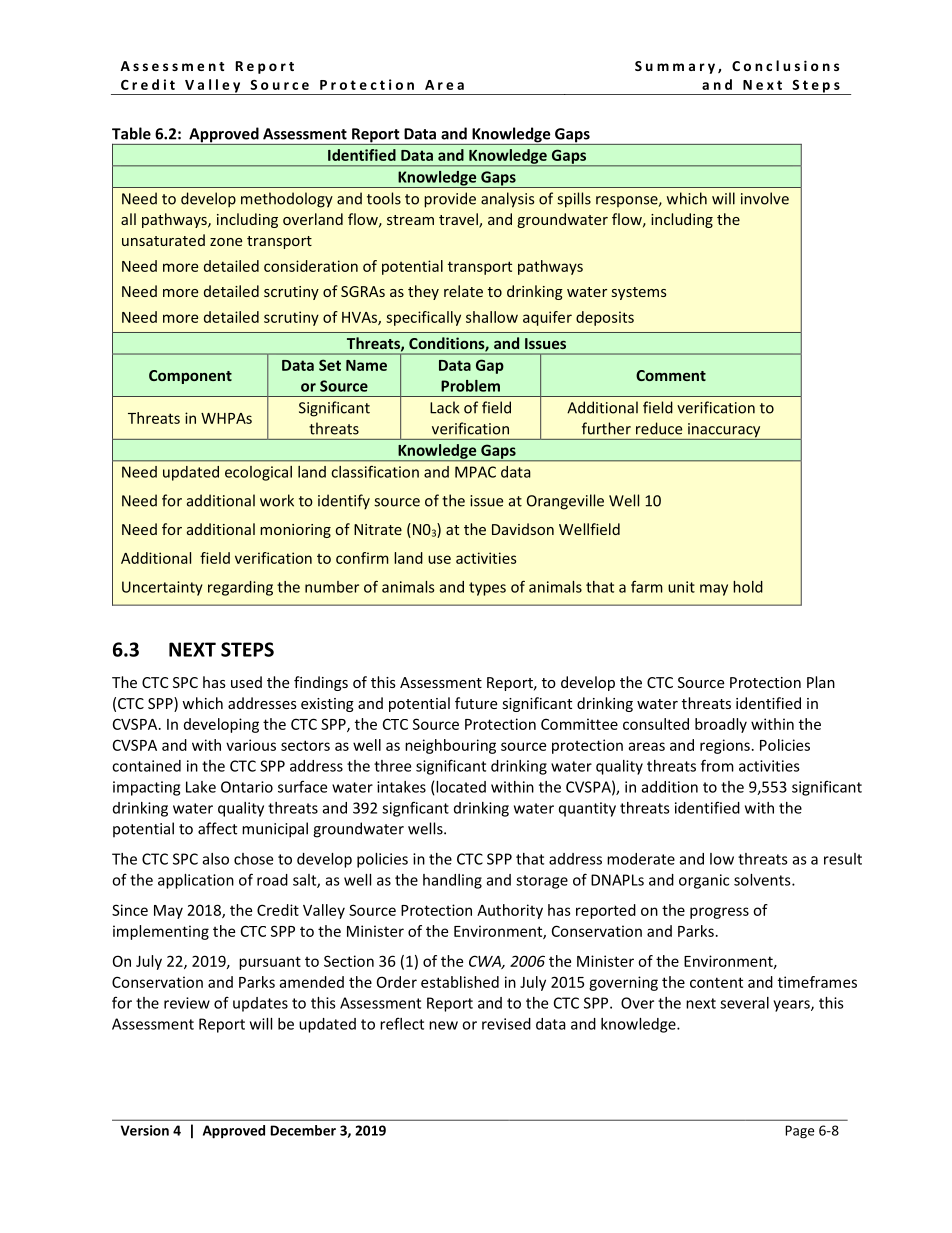 This screenshot has height=1233, width=952. I want to click on Version, so click(145, 1130).
